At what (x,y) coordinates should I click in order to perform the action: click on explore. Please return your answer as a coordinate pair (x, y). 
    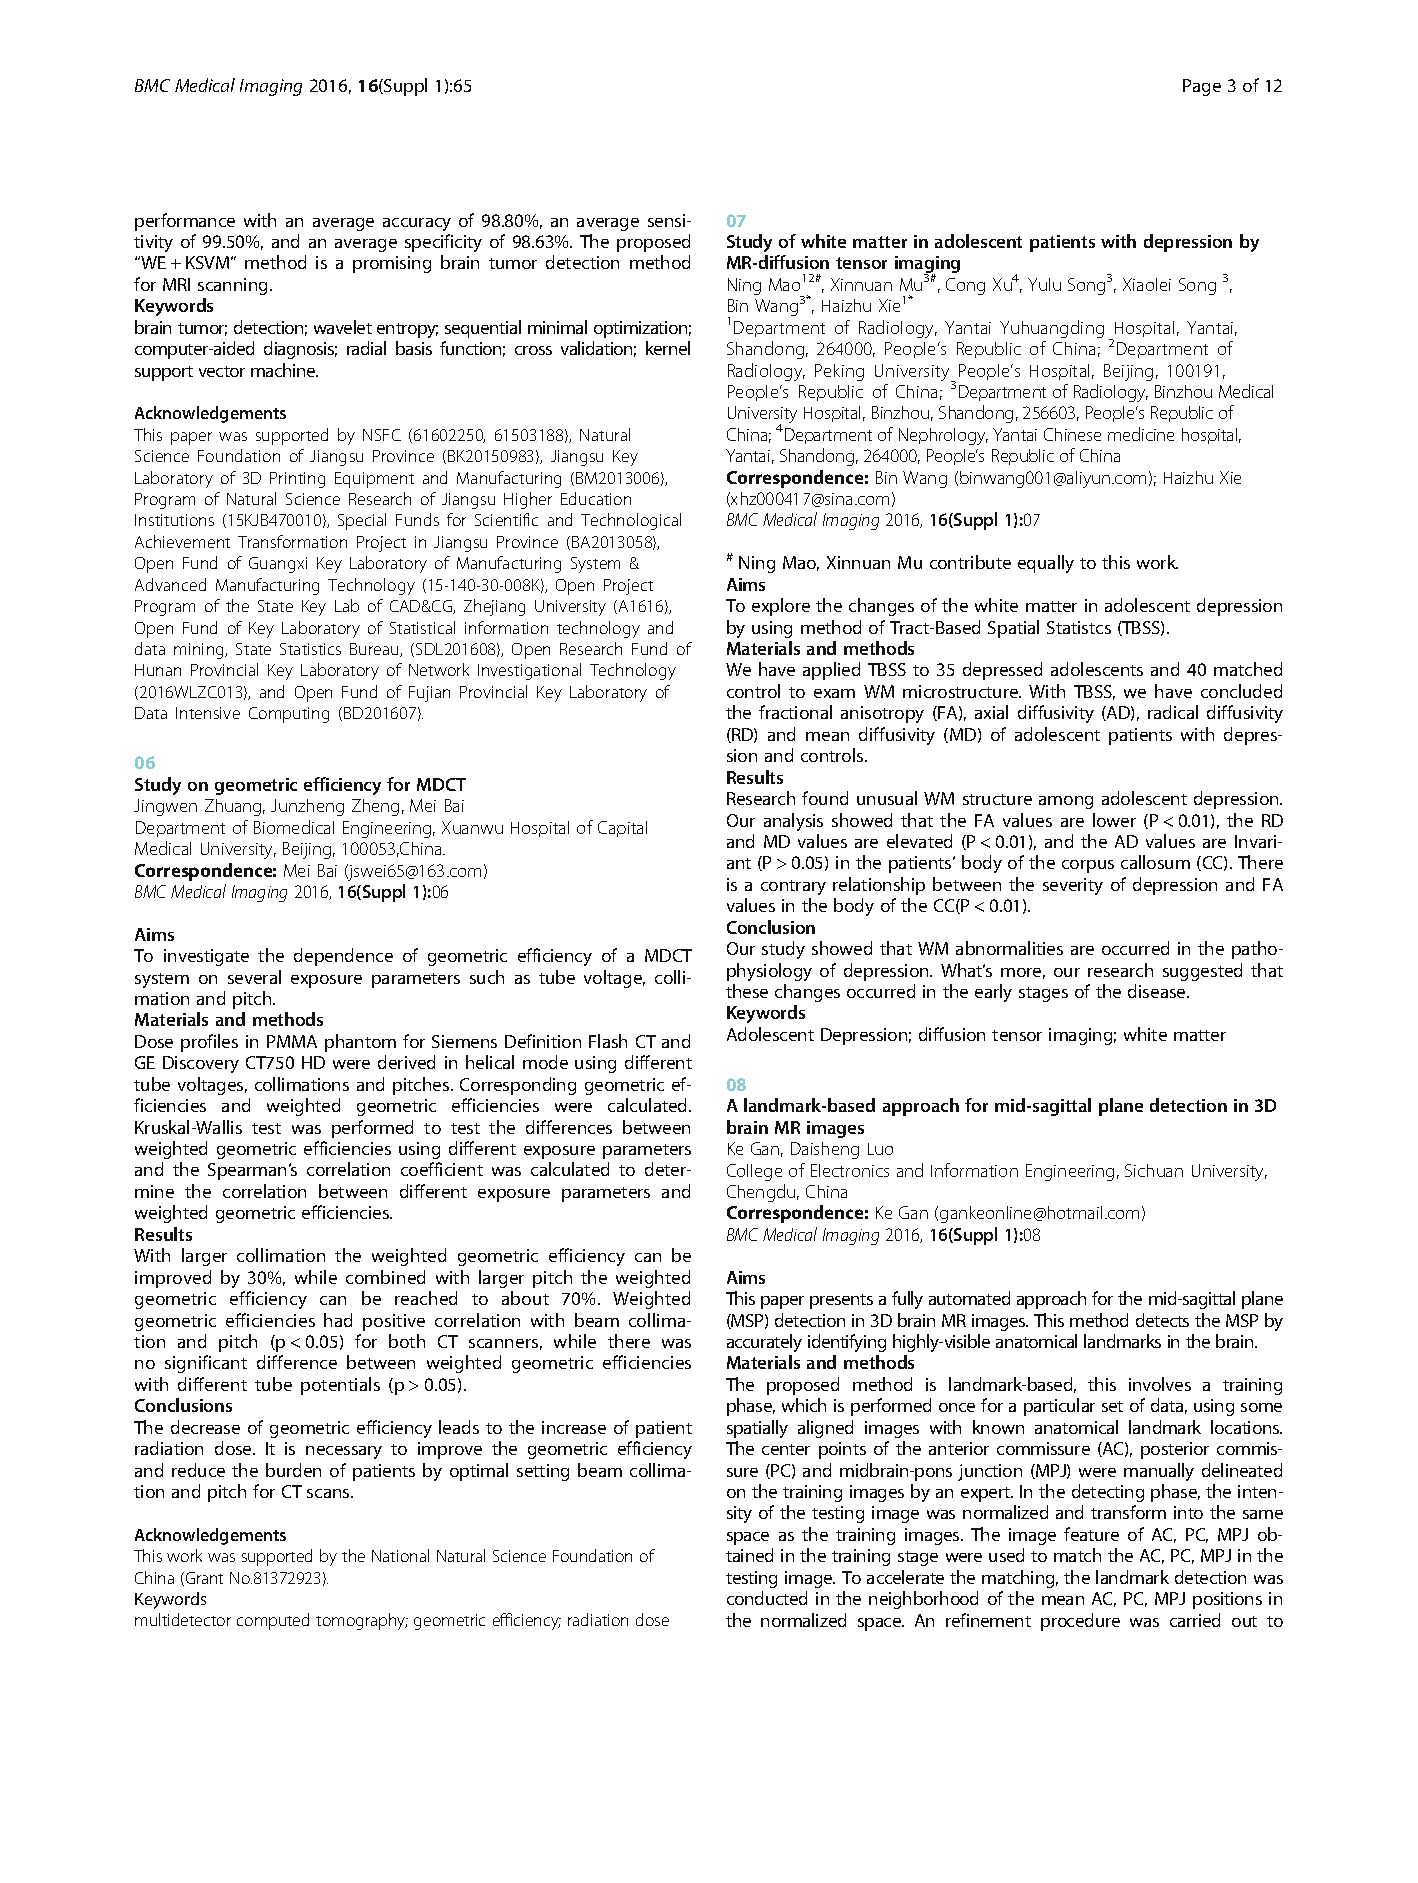
    Looking at the image, I should click on (781, 607).
